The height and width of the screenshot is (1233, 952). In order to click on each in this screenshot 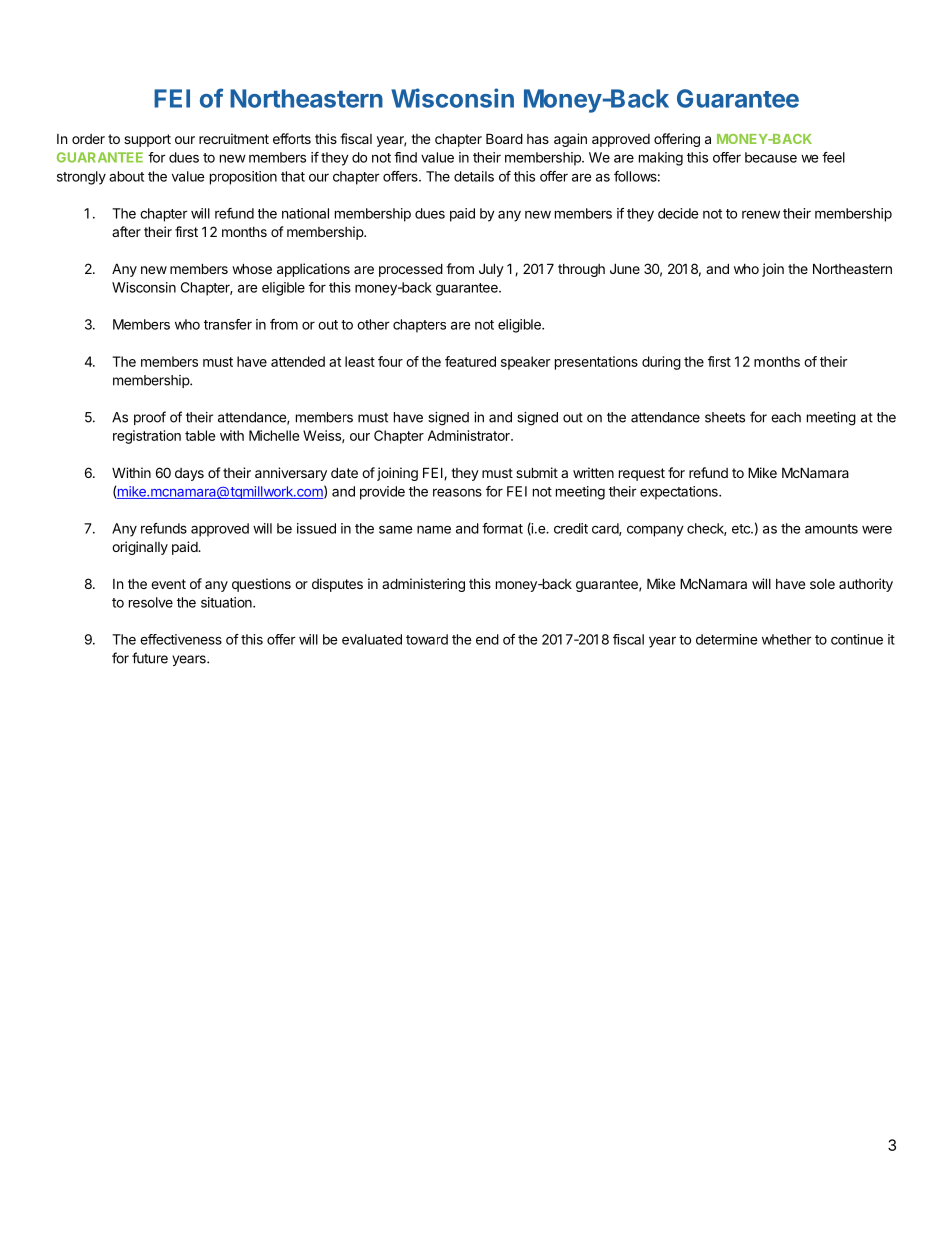, I will do `click(786, 417)`.
